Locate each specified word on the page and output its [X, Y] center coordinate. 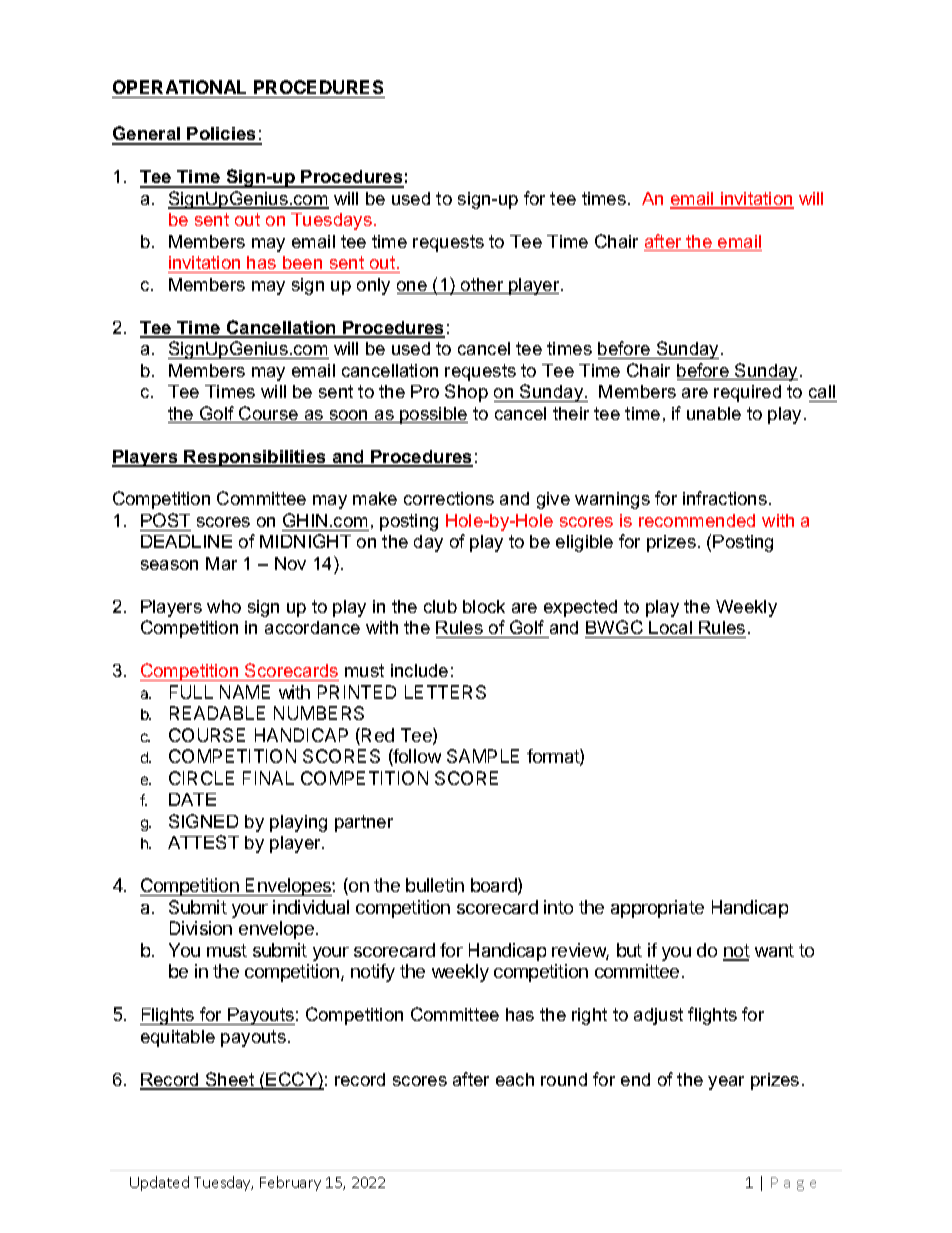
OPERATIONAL [179, 87]
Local [671, 629]
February [290, 1183]
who [224, 606]
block [484, 606]
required [747, 393]
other [482, 286]
